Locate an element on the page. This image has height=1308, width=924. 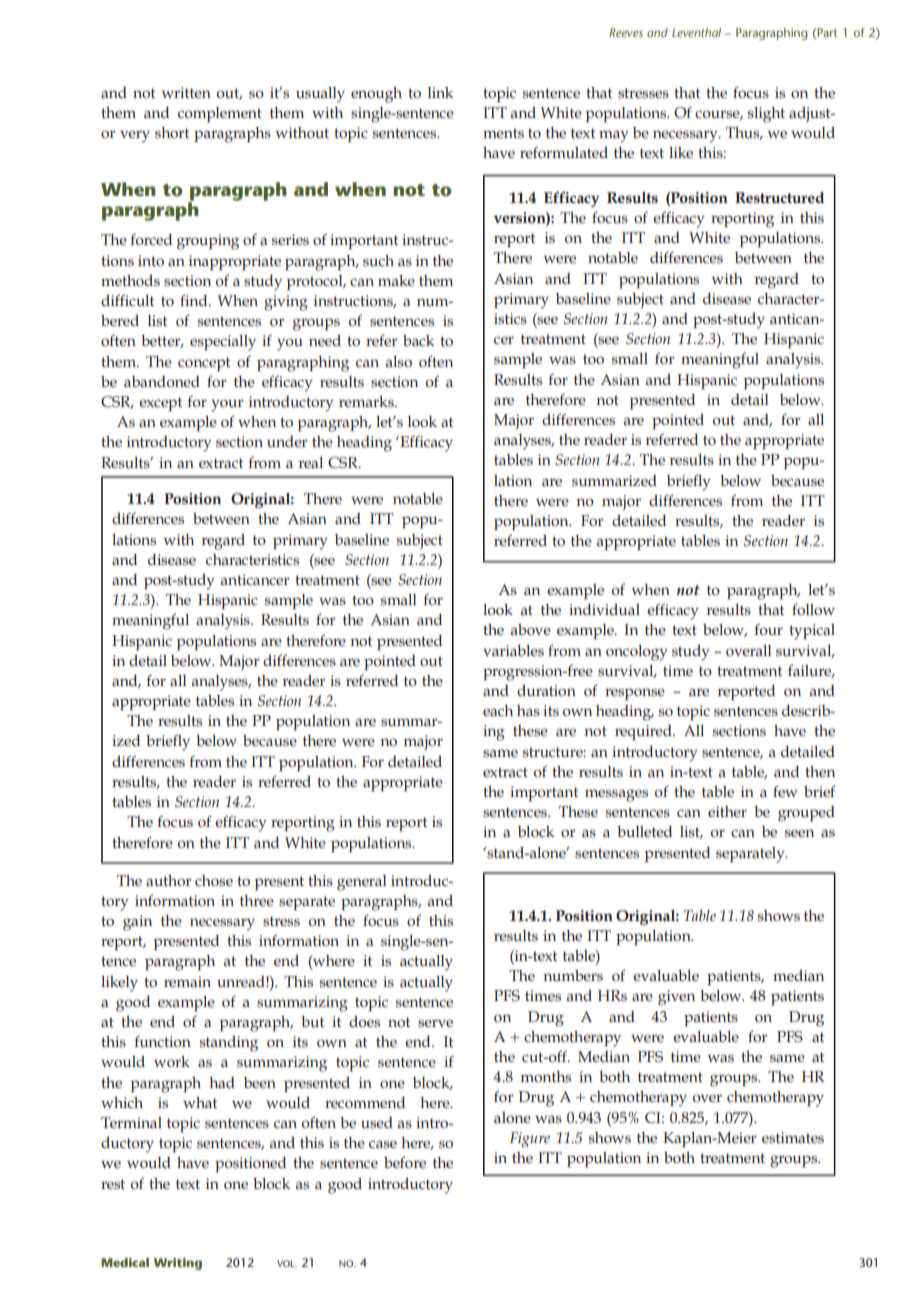
Writing is located at coordinates (178, 1264).
